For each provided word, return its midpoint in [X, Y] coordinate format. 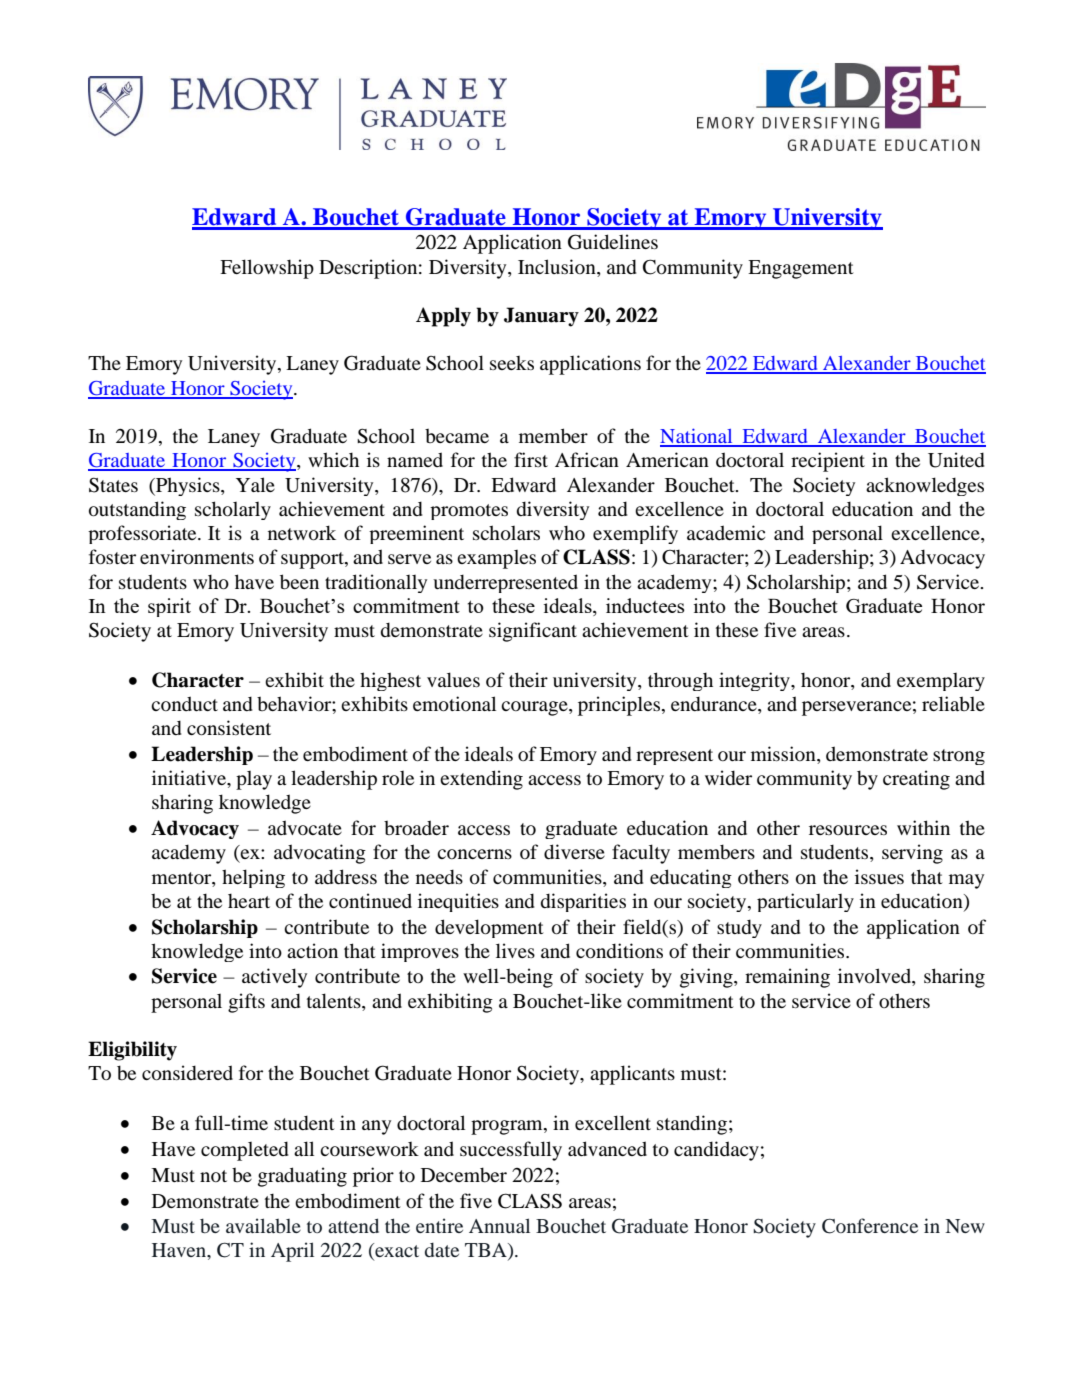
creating [916, 780]
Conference [870, 1226]
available [263, 1225]
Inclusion [558, 266]
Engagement [801, 269]
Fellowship [267, 269]
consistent [229, 727]
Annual [499, 1225]
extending [481, 780]
